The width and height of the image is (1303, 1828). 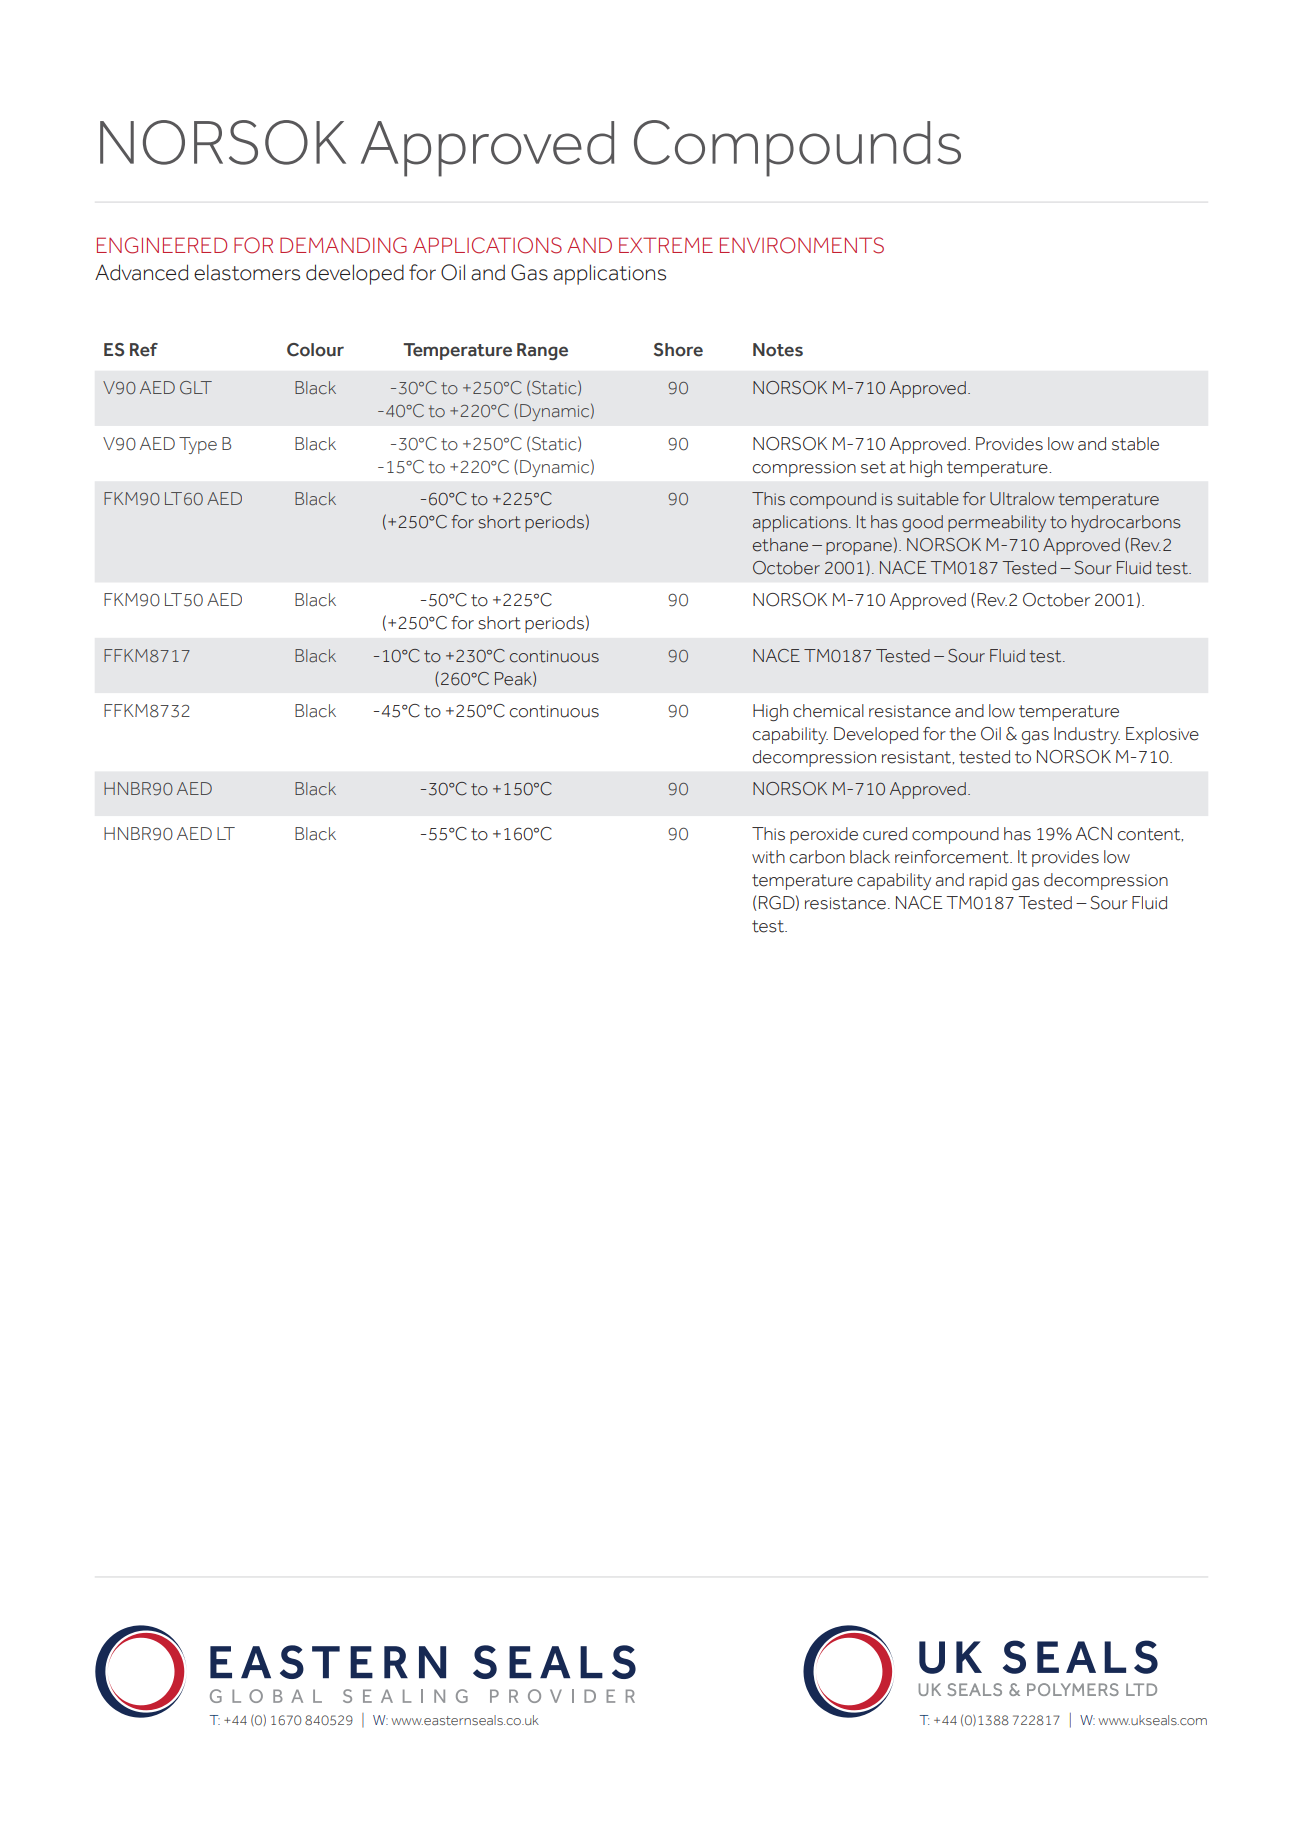 I want to click on EXTREME, so click(x=666, y=245).
